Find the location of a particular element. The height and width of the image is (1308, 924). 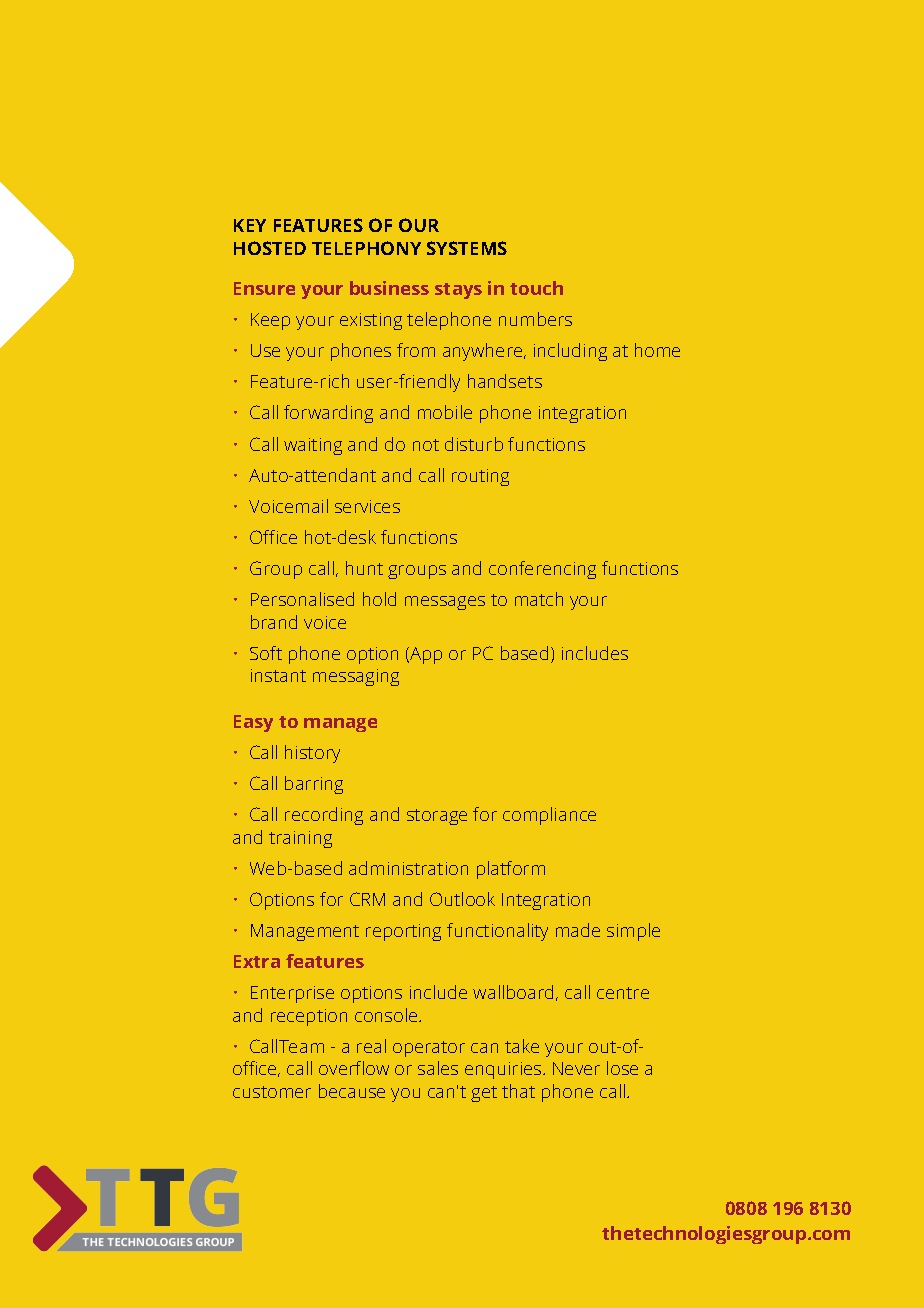

HOSTED is located at coordinates (270, 248).
